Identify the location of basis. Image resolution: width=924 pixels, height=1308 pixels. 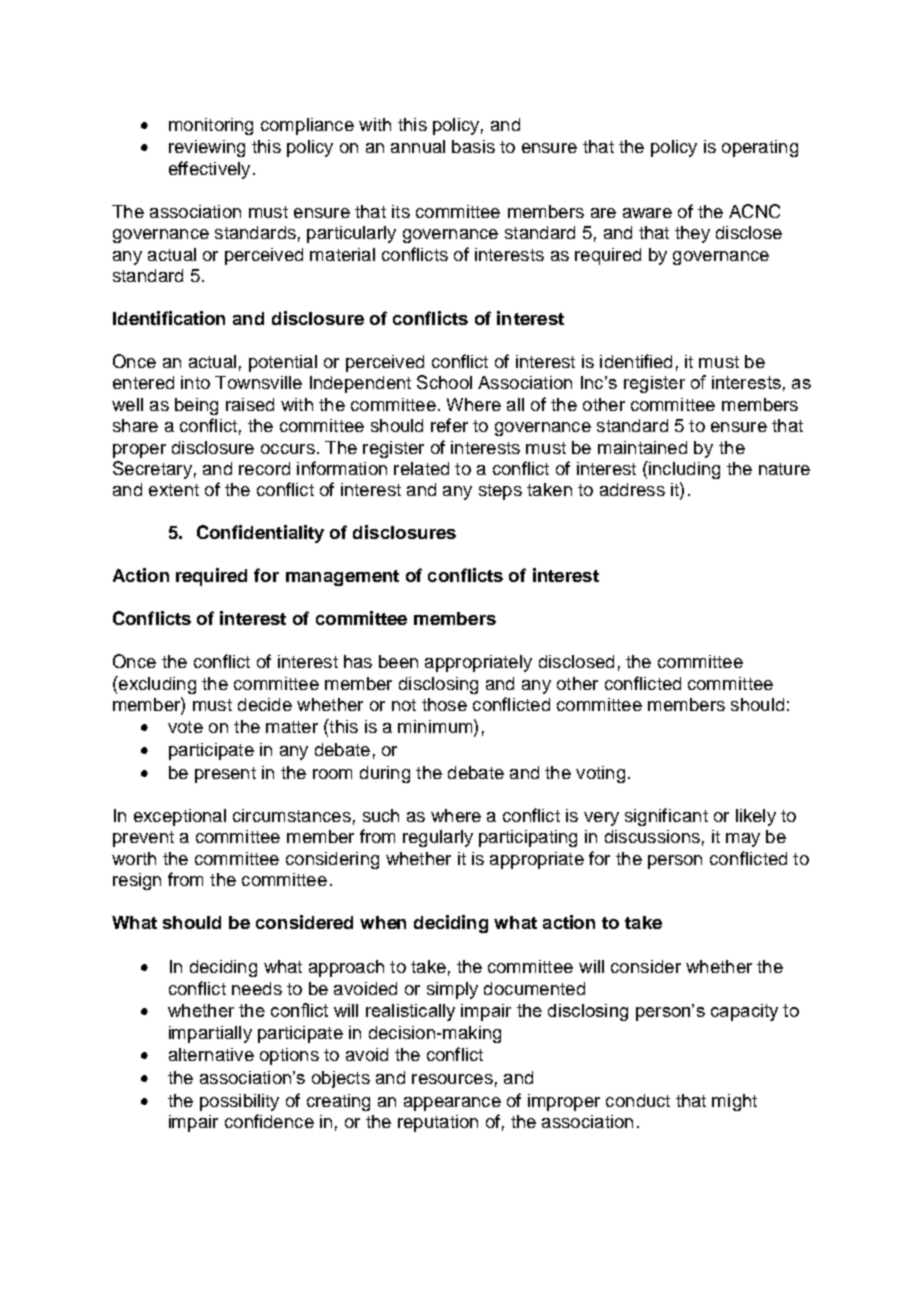
(473, 146).
